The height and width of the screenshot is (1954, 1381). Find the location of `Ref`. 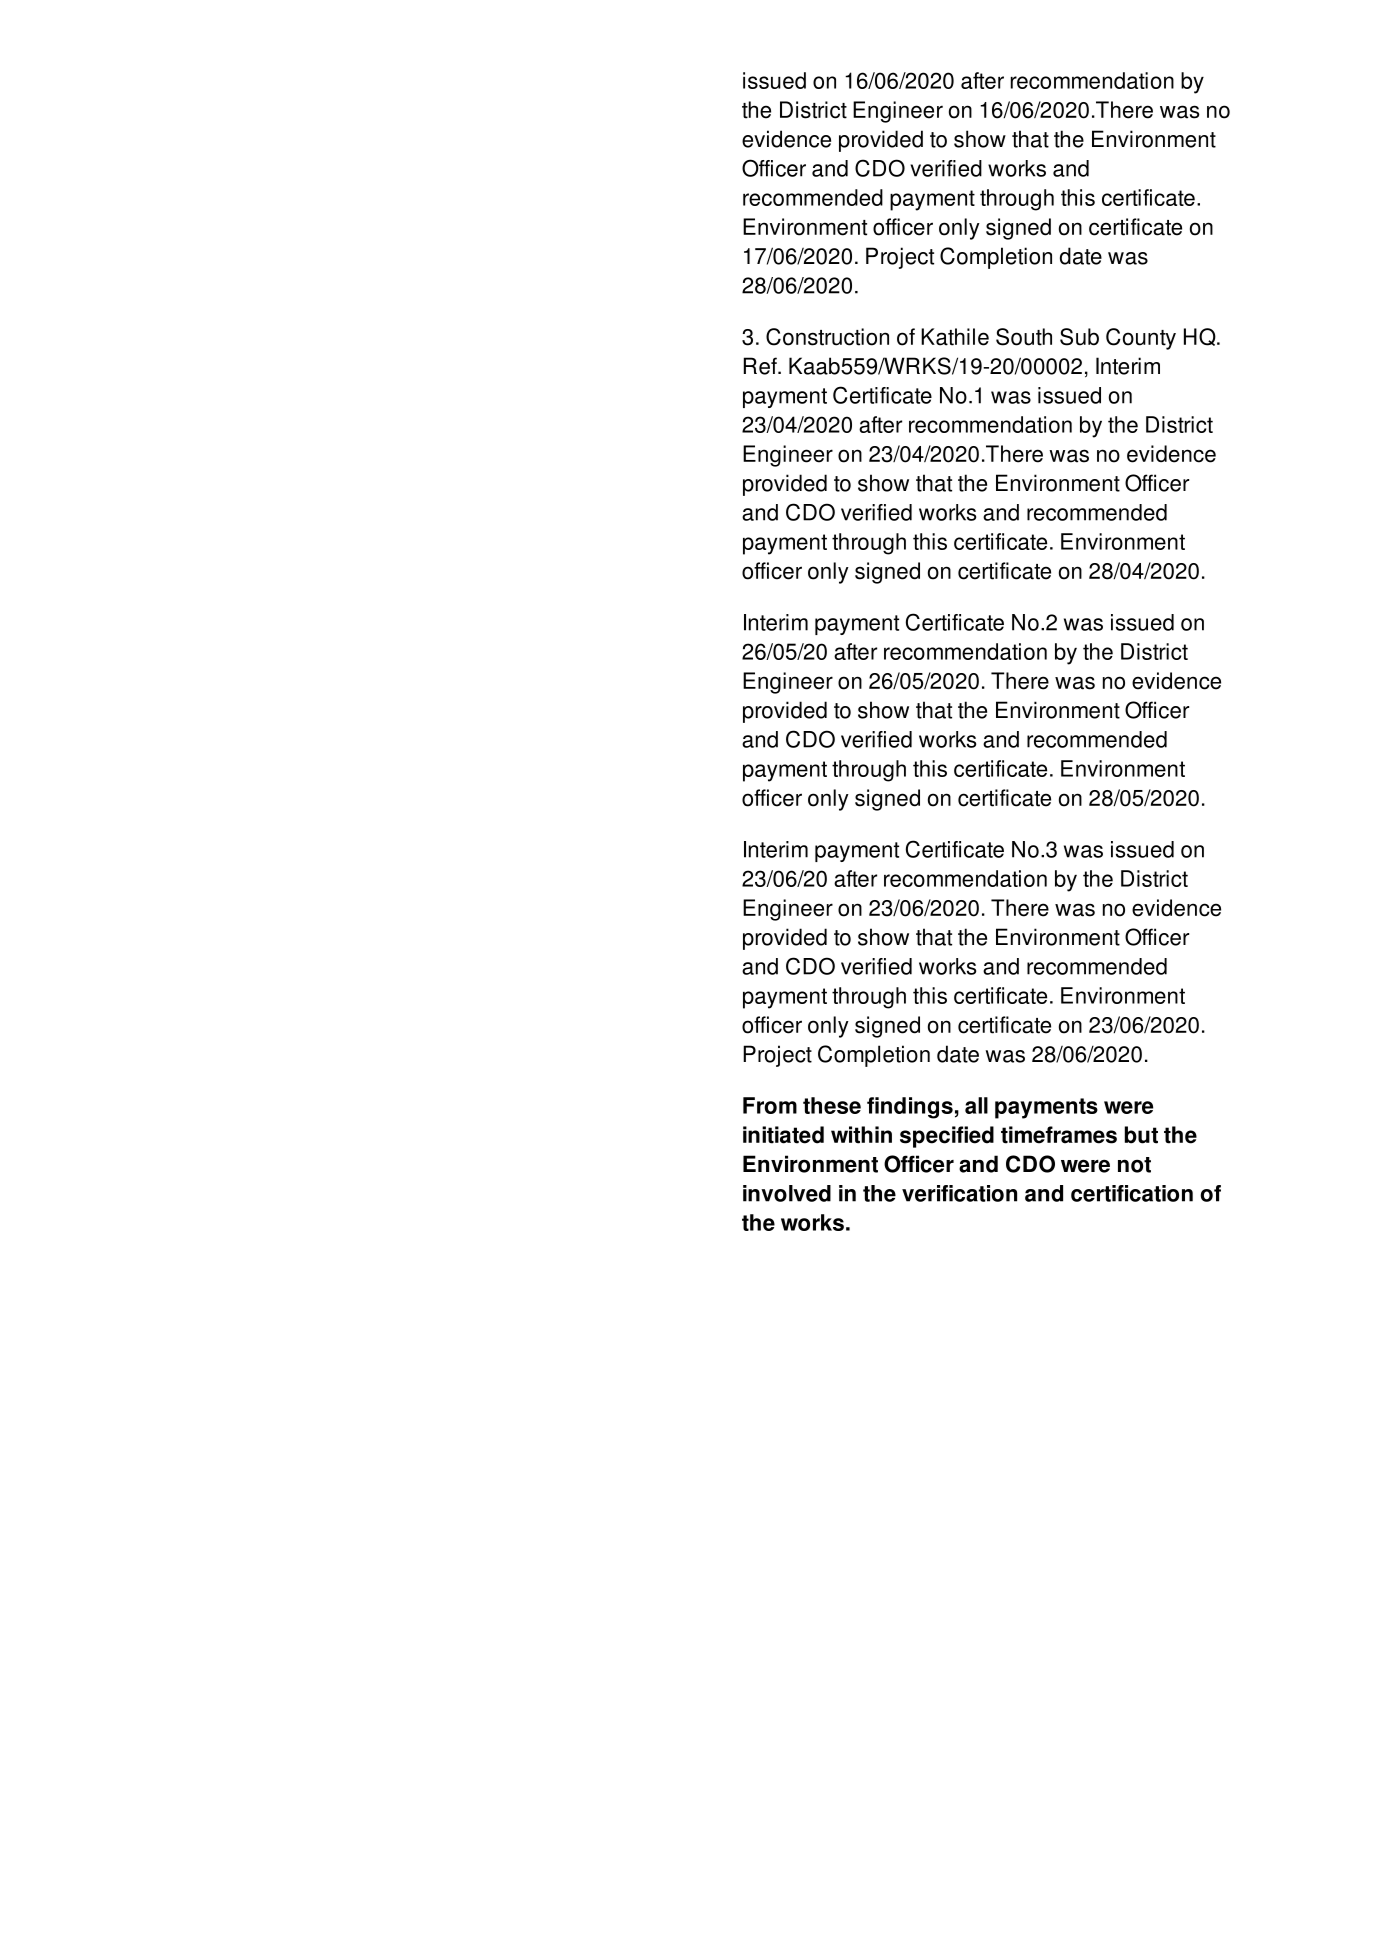

Ref is located at coordinates (761, 366).
